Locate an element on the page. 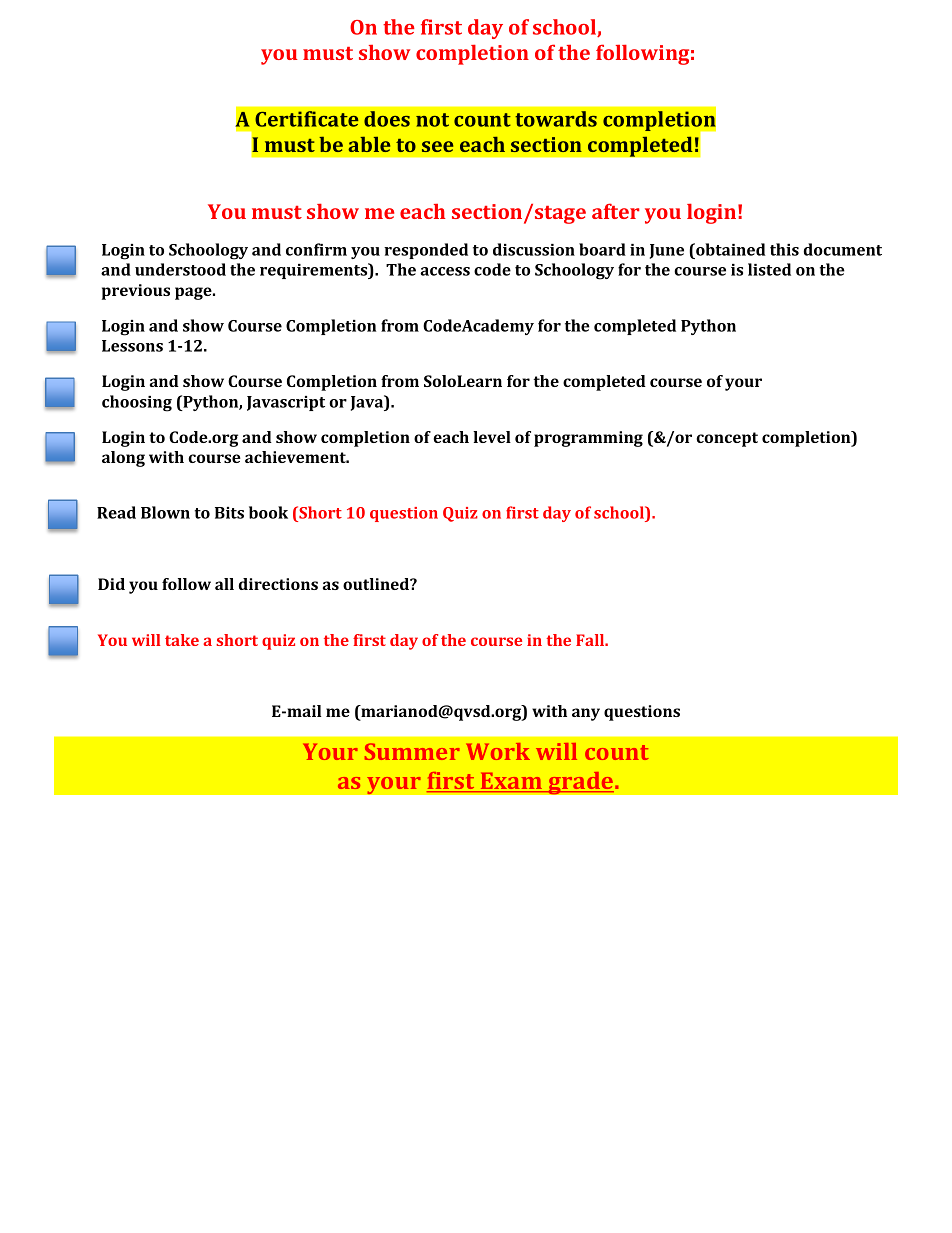  Lessons is located at coordinates (132, 346).
